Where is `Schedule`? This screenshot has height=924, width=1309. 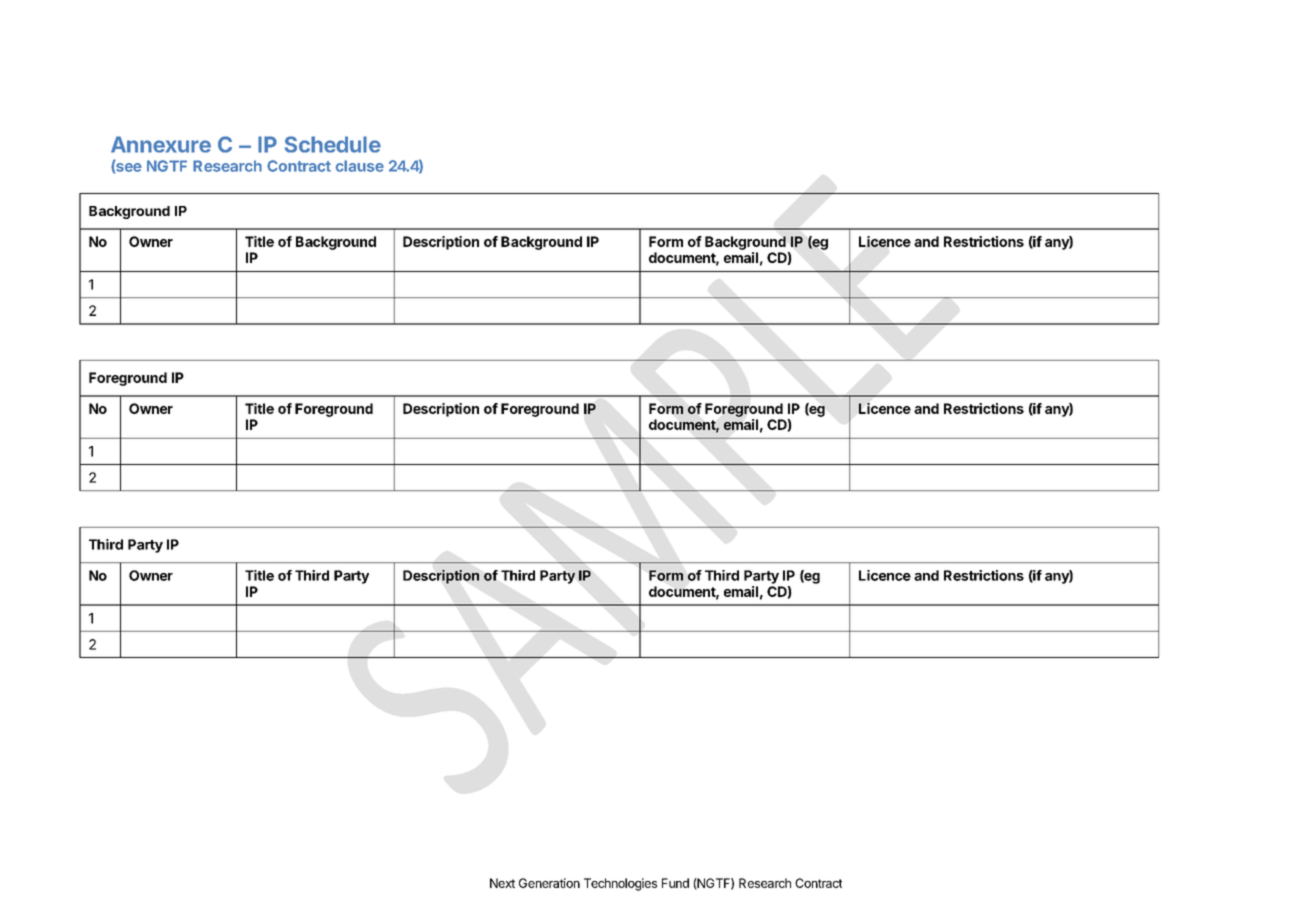 Schedule is located at coordinates (333, 144).
